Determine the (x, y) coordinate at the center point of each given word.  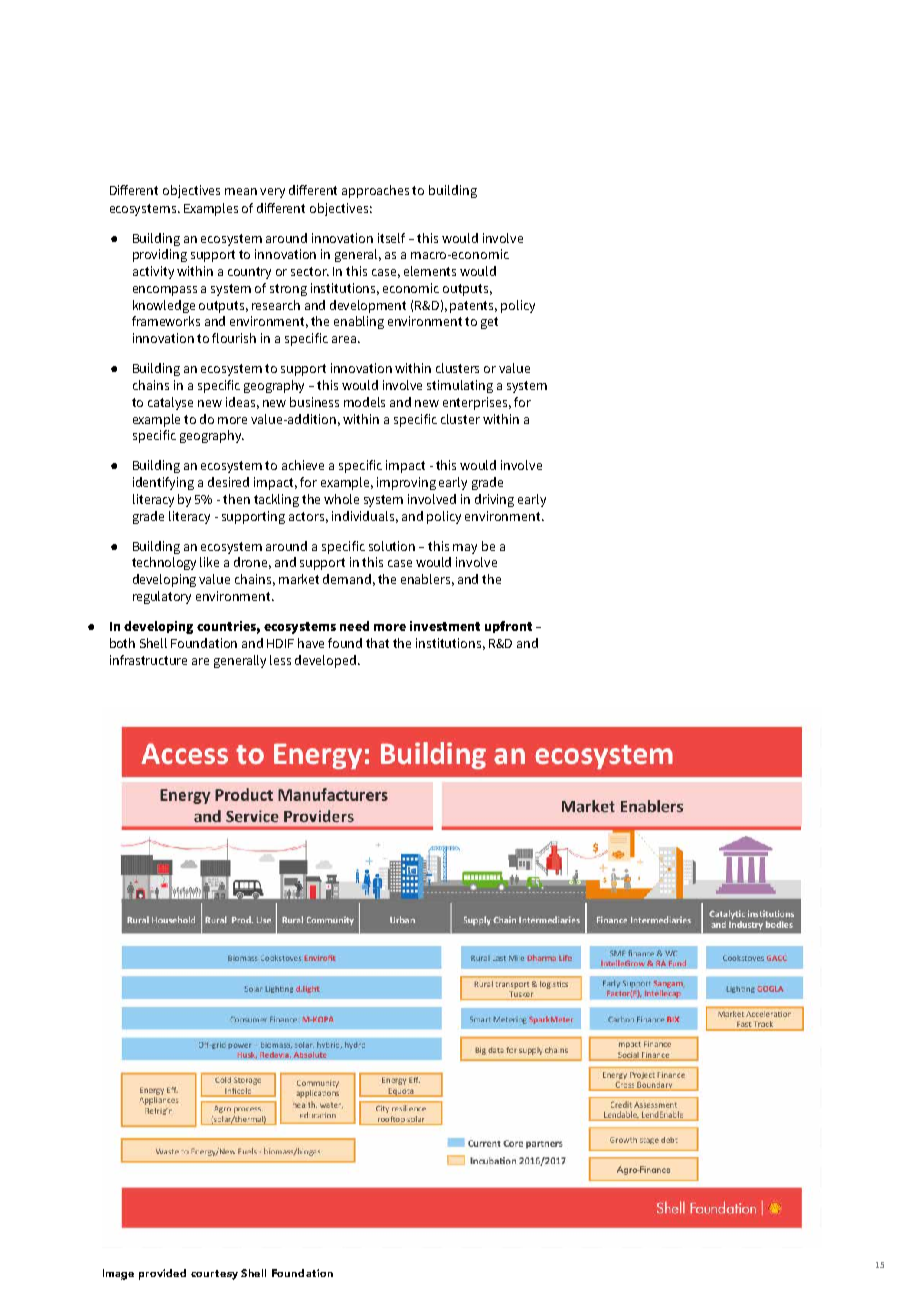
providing (160, 255)
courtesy (214, 1275)
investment (445, 626)
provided (162, 1274)
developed (325, 661)
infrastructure (148, 660)
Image (118, 1274)
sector (310, 271)
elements (430, 271)
